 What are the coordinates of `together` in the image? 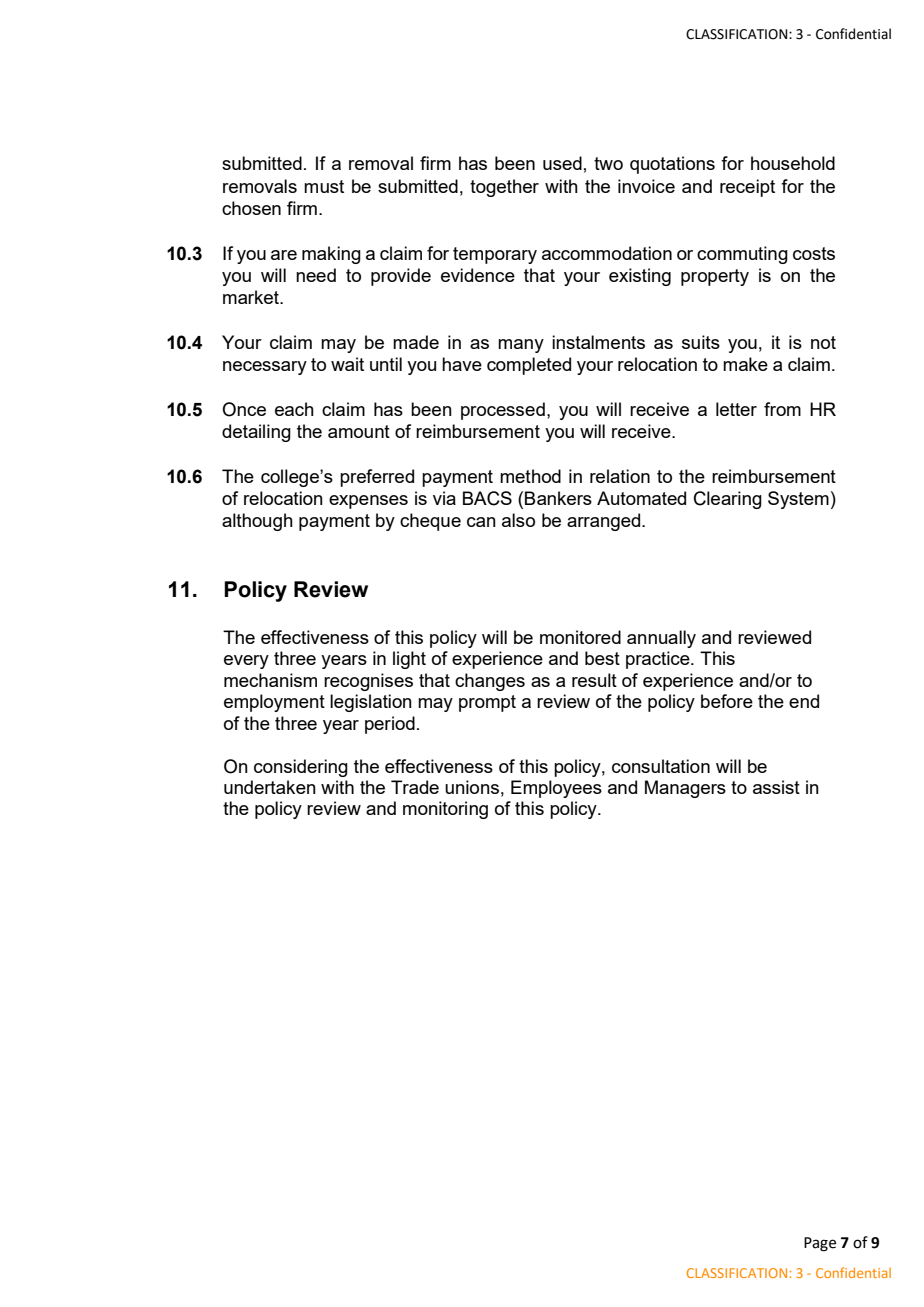 It's located at (504, 188).
